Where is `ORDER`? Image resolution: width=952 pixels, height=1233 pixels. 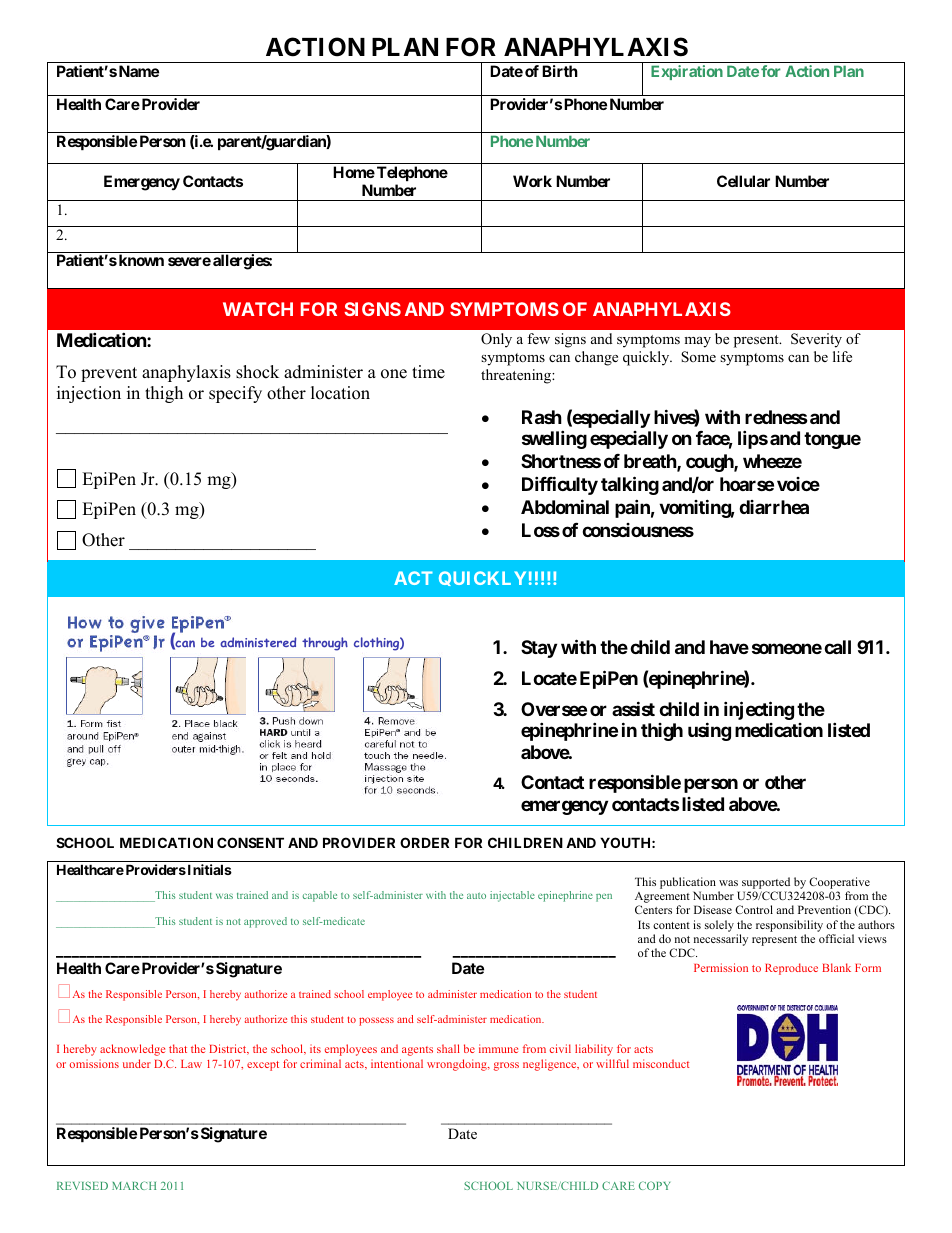
ORDER is located at coordinates (424, 842).
